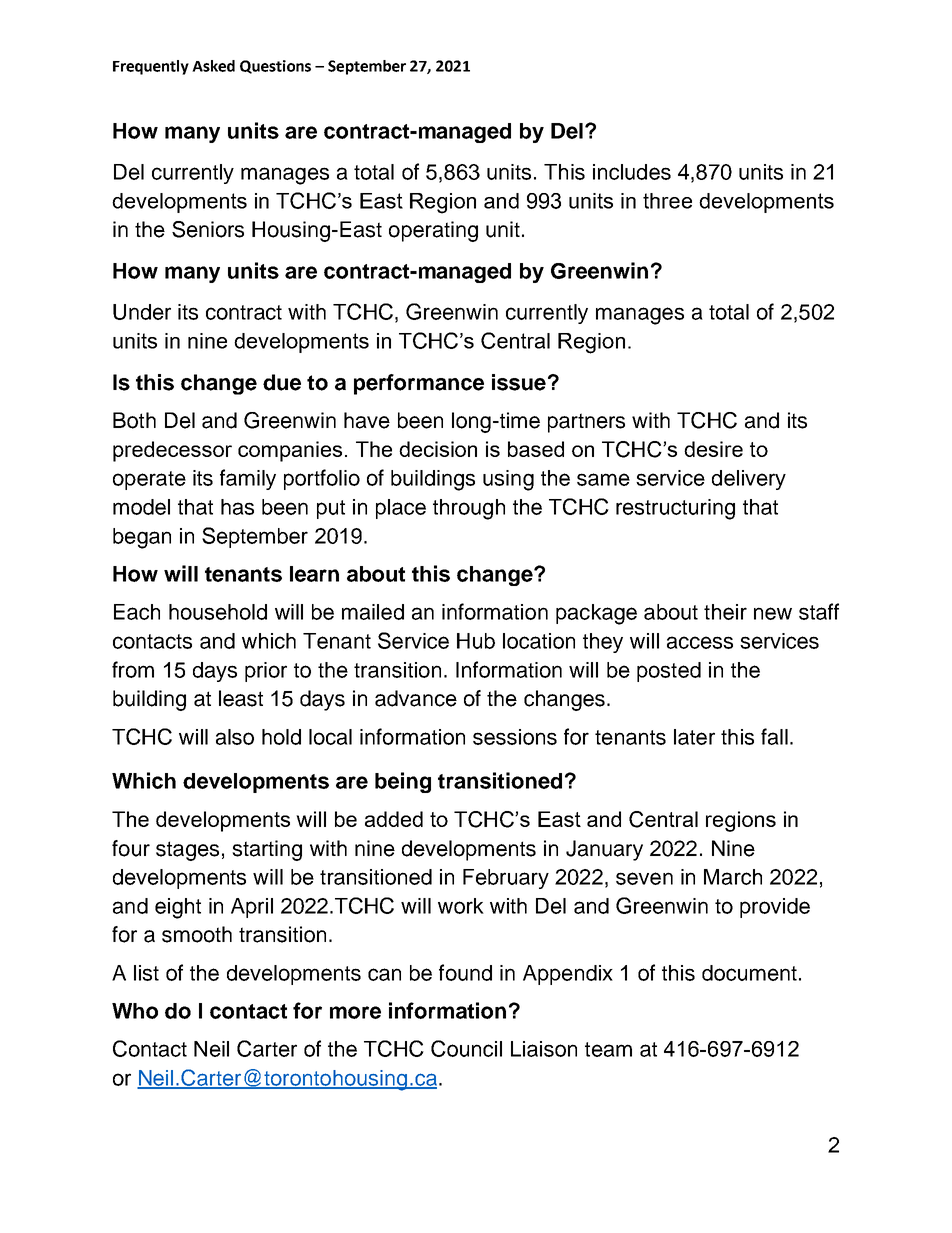 The image size is (952, 1233). I want to click on their, so click(725, 612).
